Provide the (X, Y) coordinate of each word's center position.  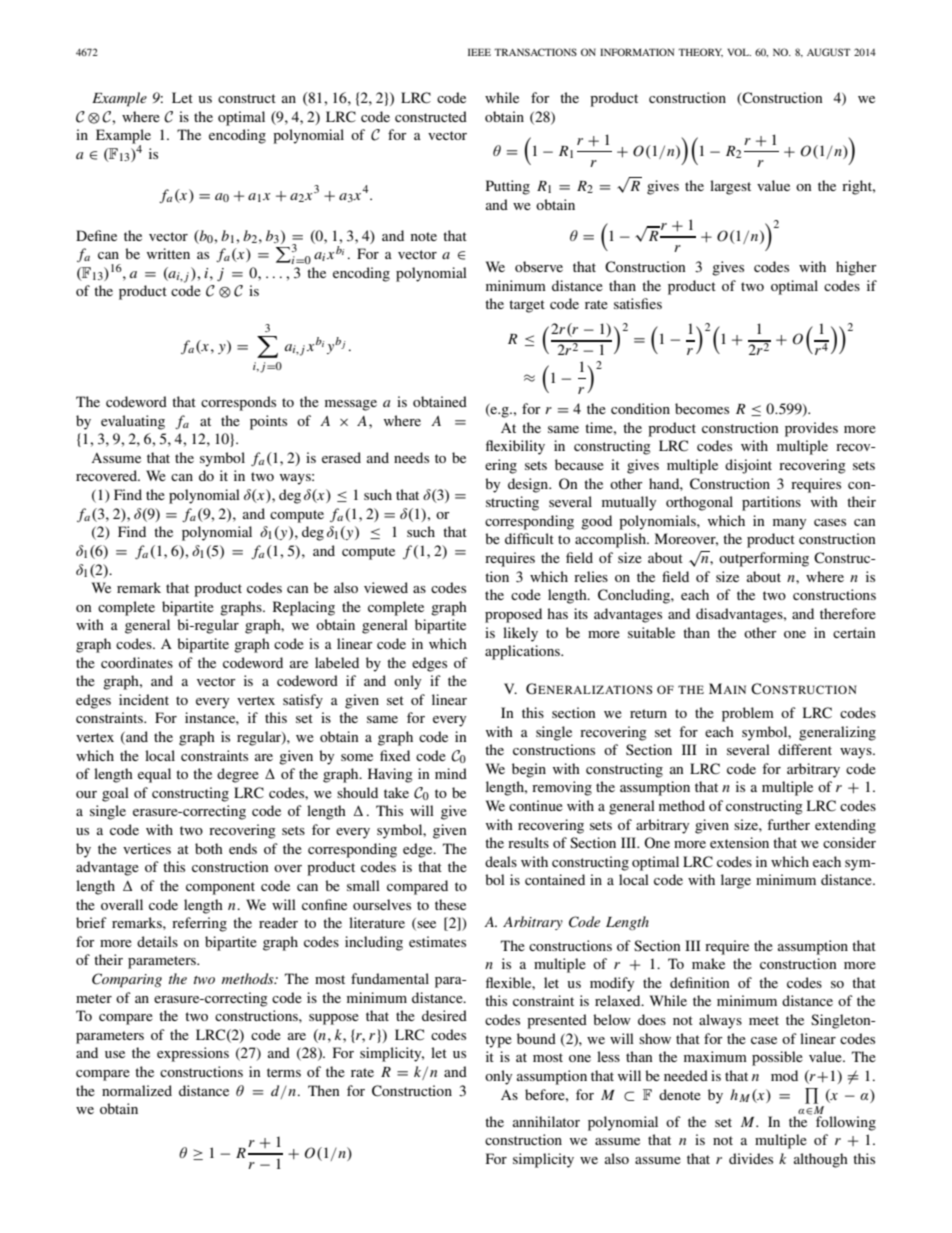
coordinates (137, 662)
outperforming (764, 559)
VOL (739, 52)
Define (96, 235)
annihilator (546, 1121)
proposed (513, 615)
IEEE (479, 52)
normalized (137, 1090)
